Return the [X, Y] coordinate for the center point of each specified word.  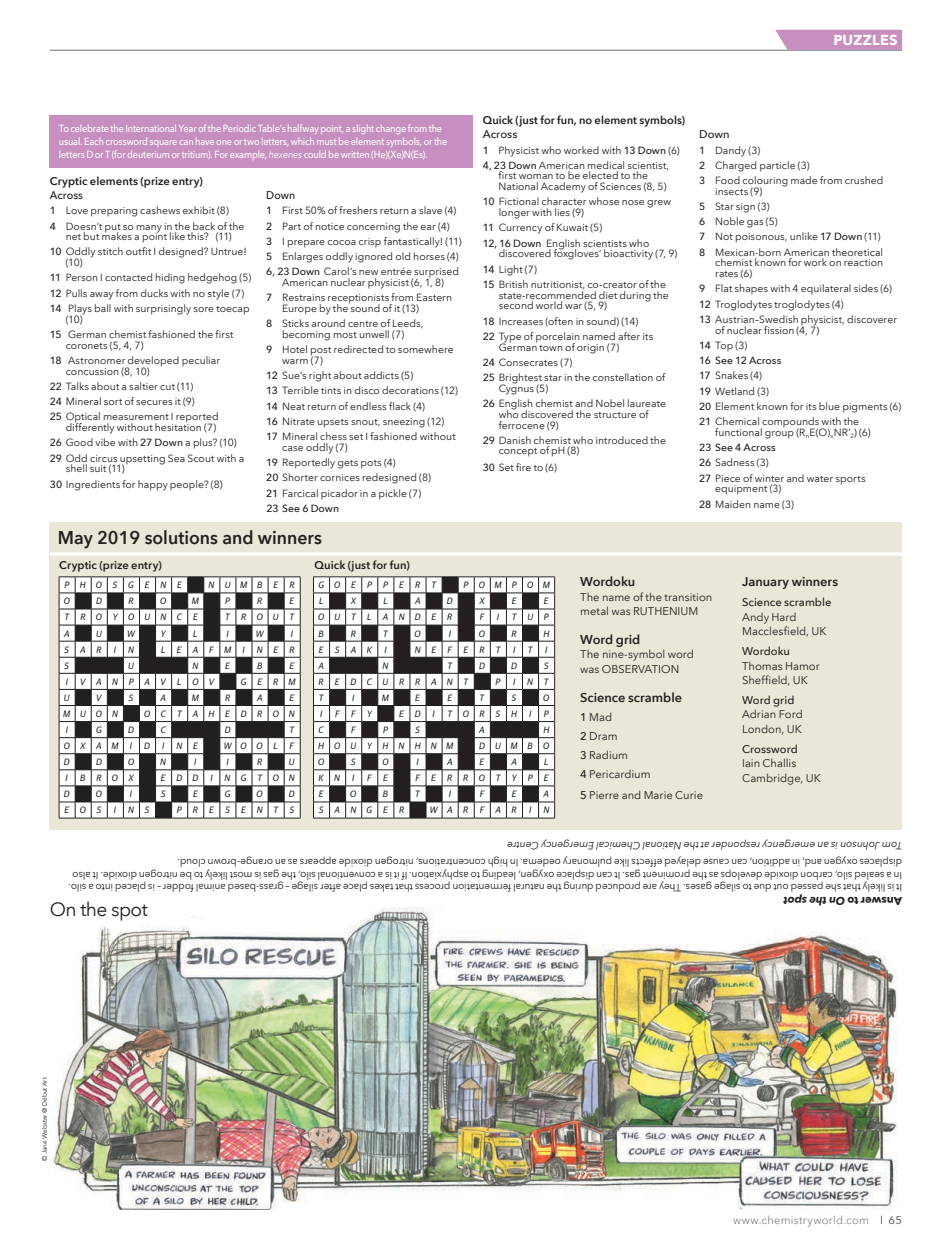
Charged [735, 166]
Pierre [604, 795]
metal [594, 610]
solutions [181, 537]
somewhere [425, 349]
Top [724, 346]
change [391, 130]
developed [152, 362]
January [765, 583]
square [163, 142]
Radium [608, 754]
